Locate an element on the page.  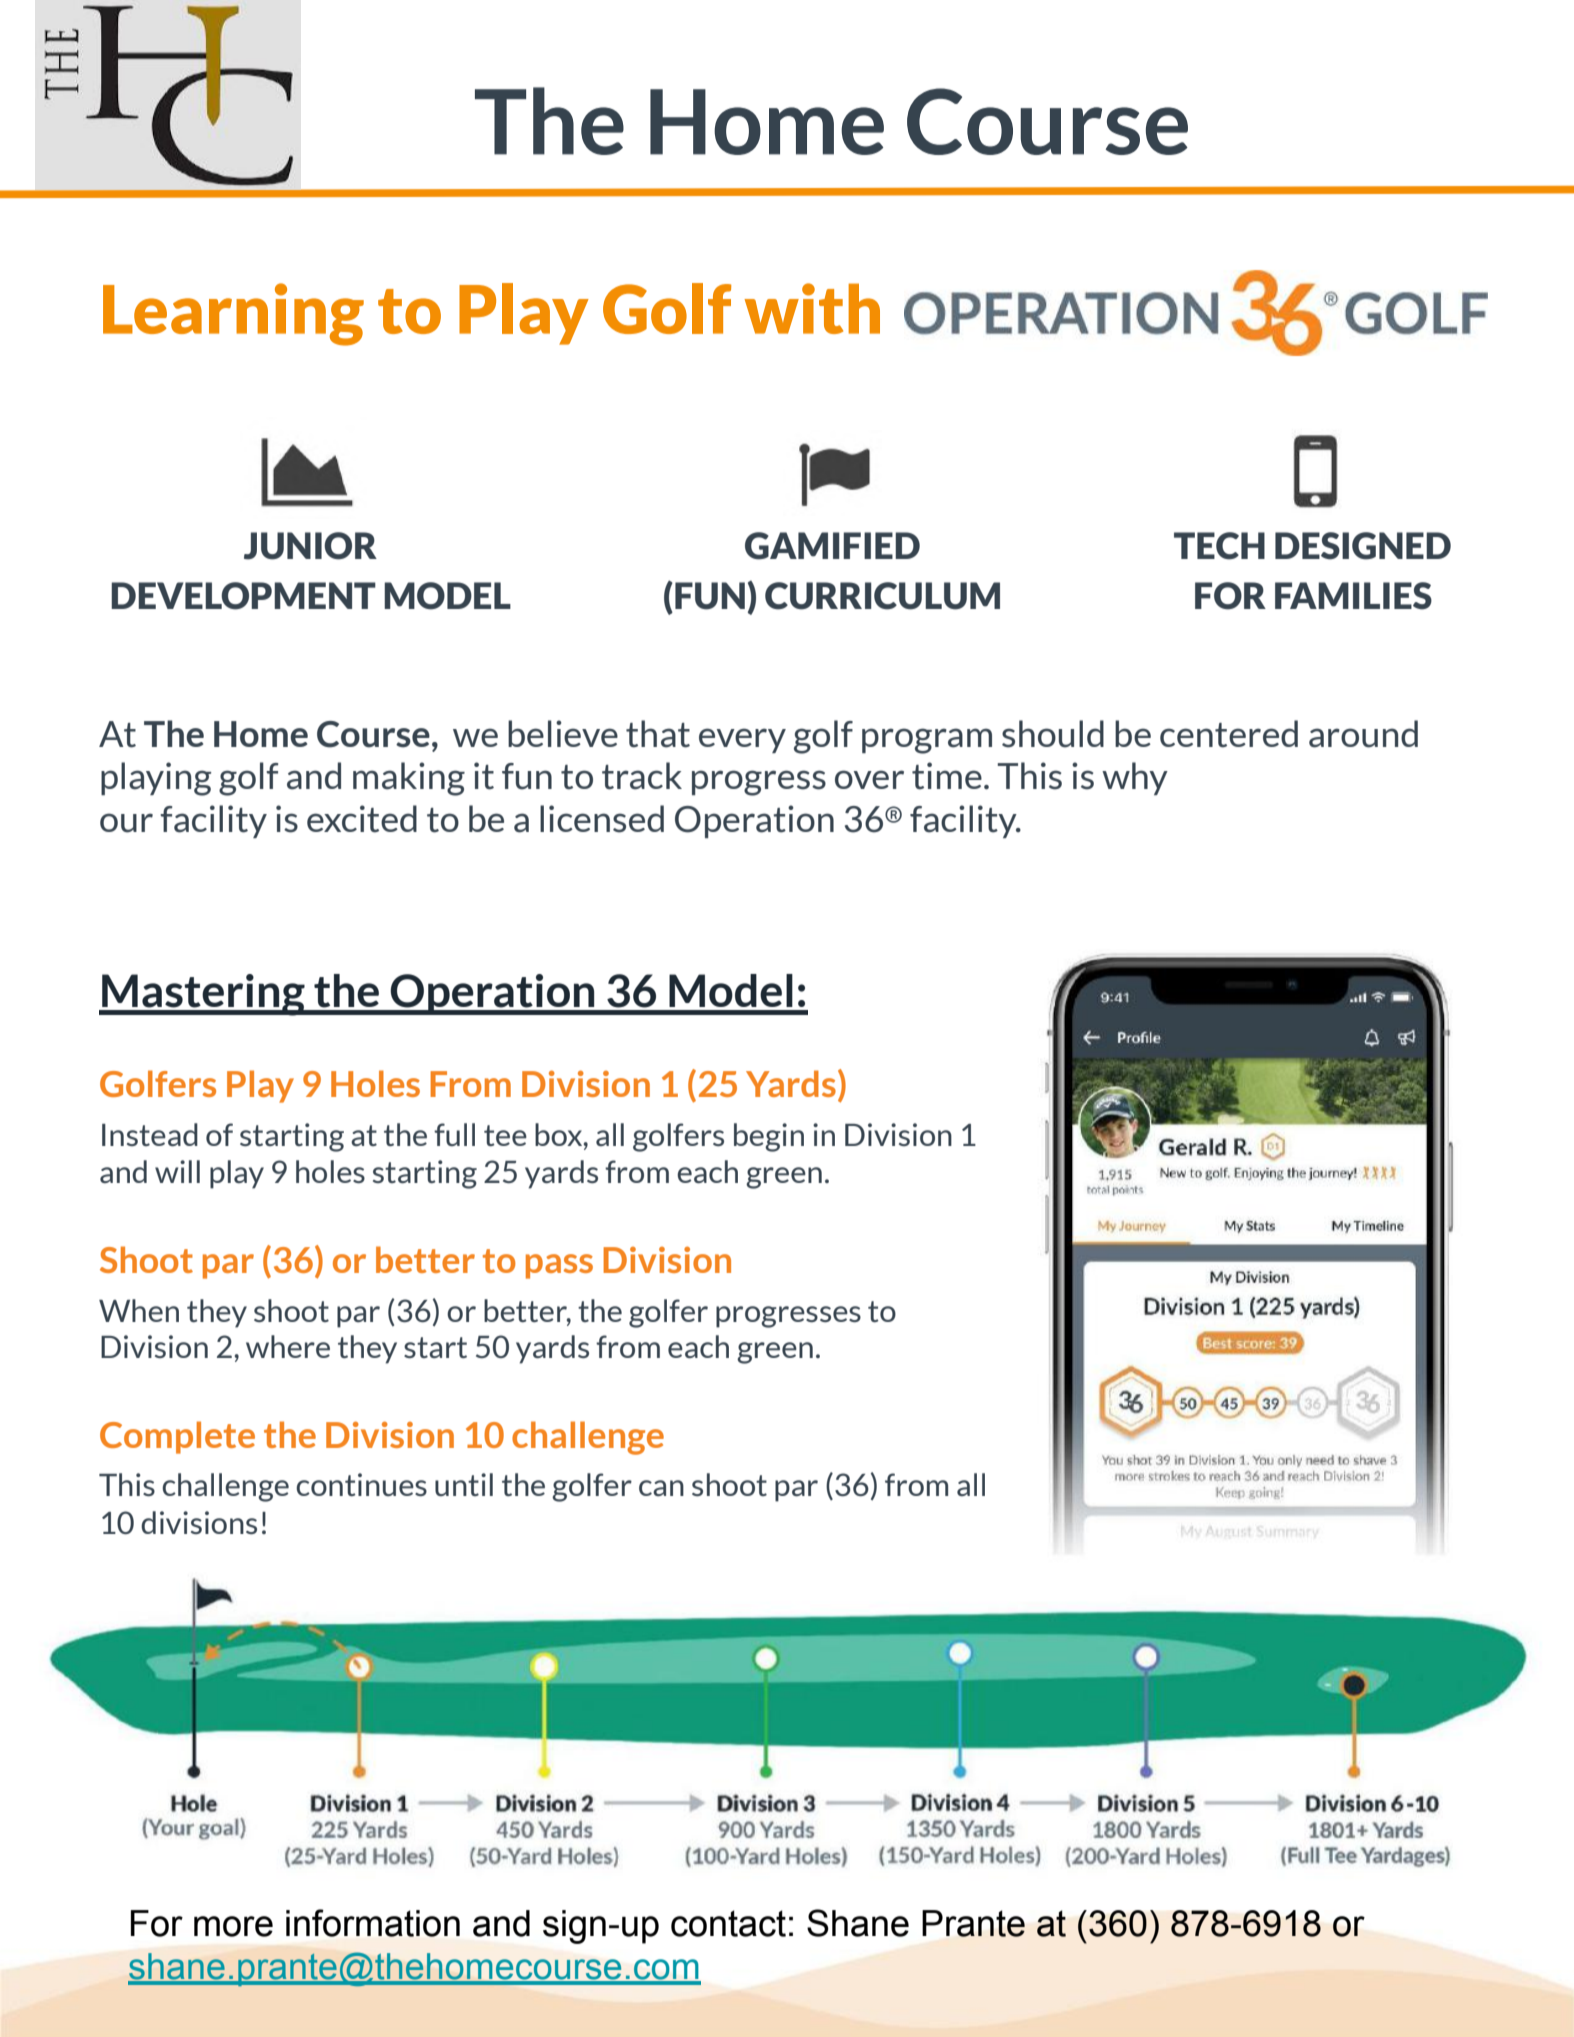
TECH is located at coordinates (1219, 546).
